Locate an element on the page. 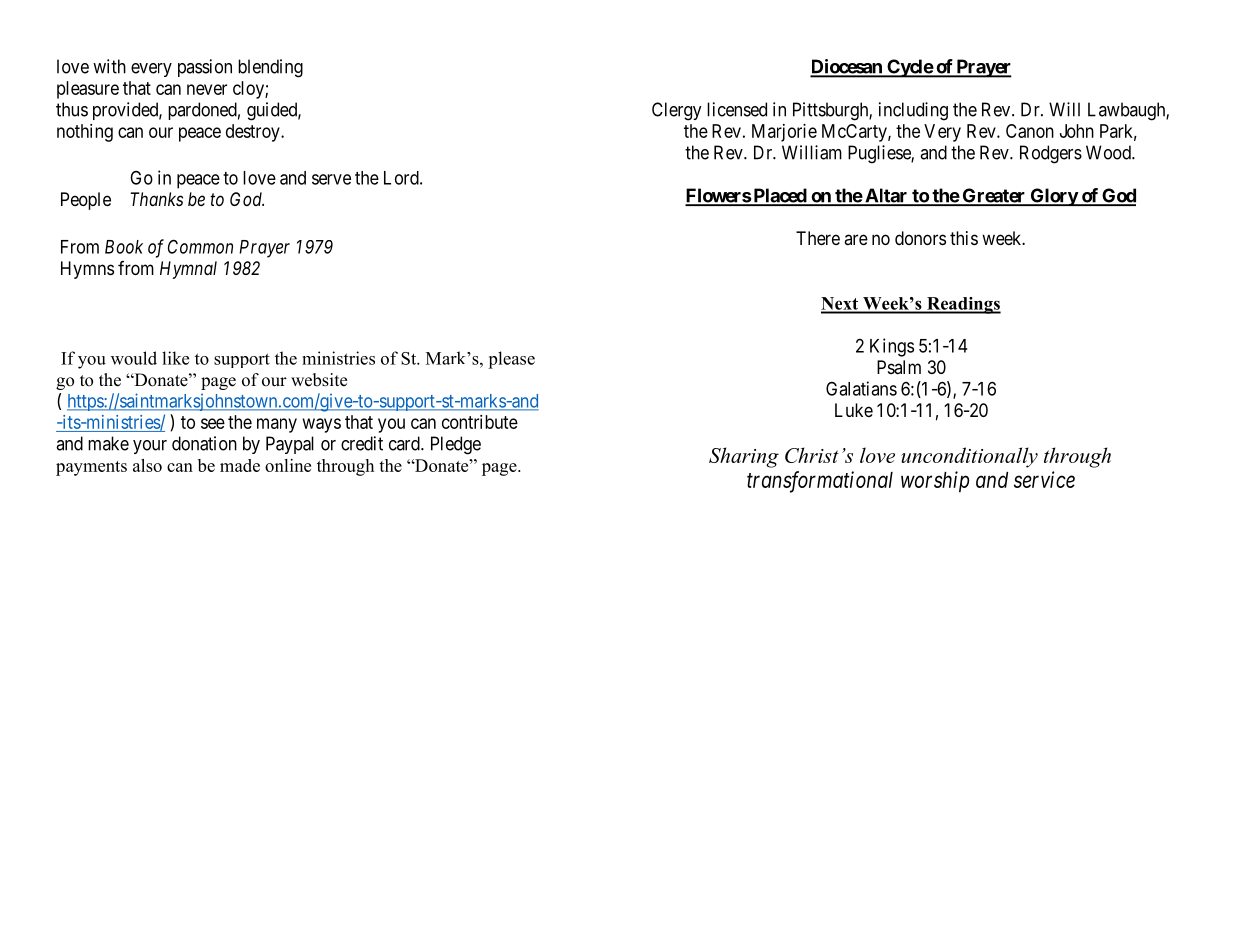 The width and height of the page is (1233, 952). never is located at coordinates (207, 89).
